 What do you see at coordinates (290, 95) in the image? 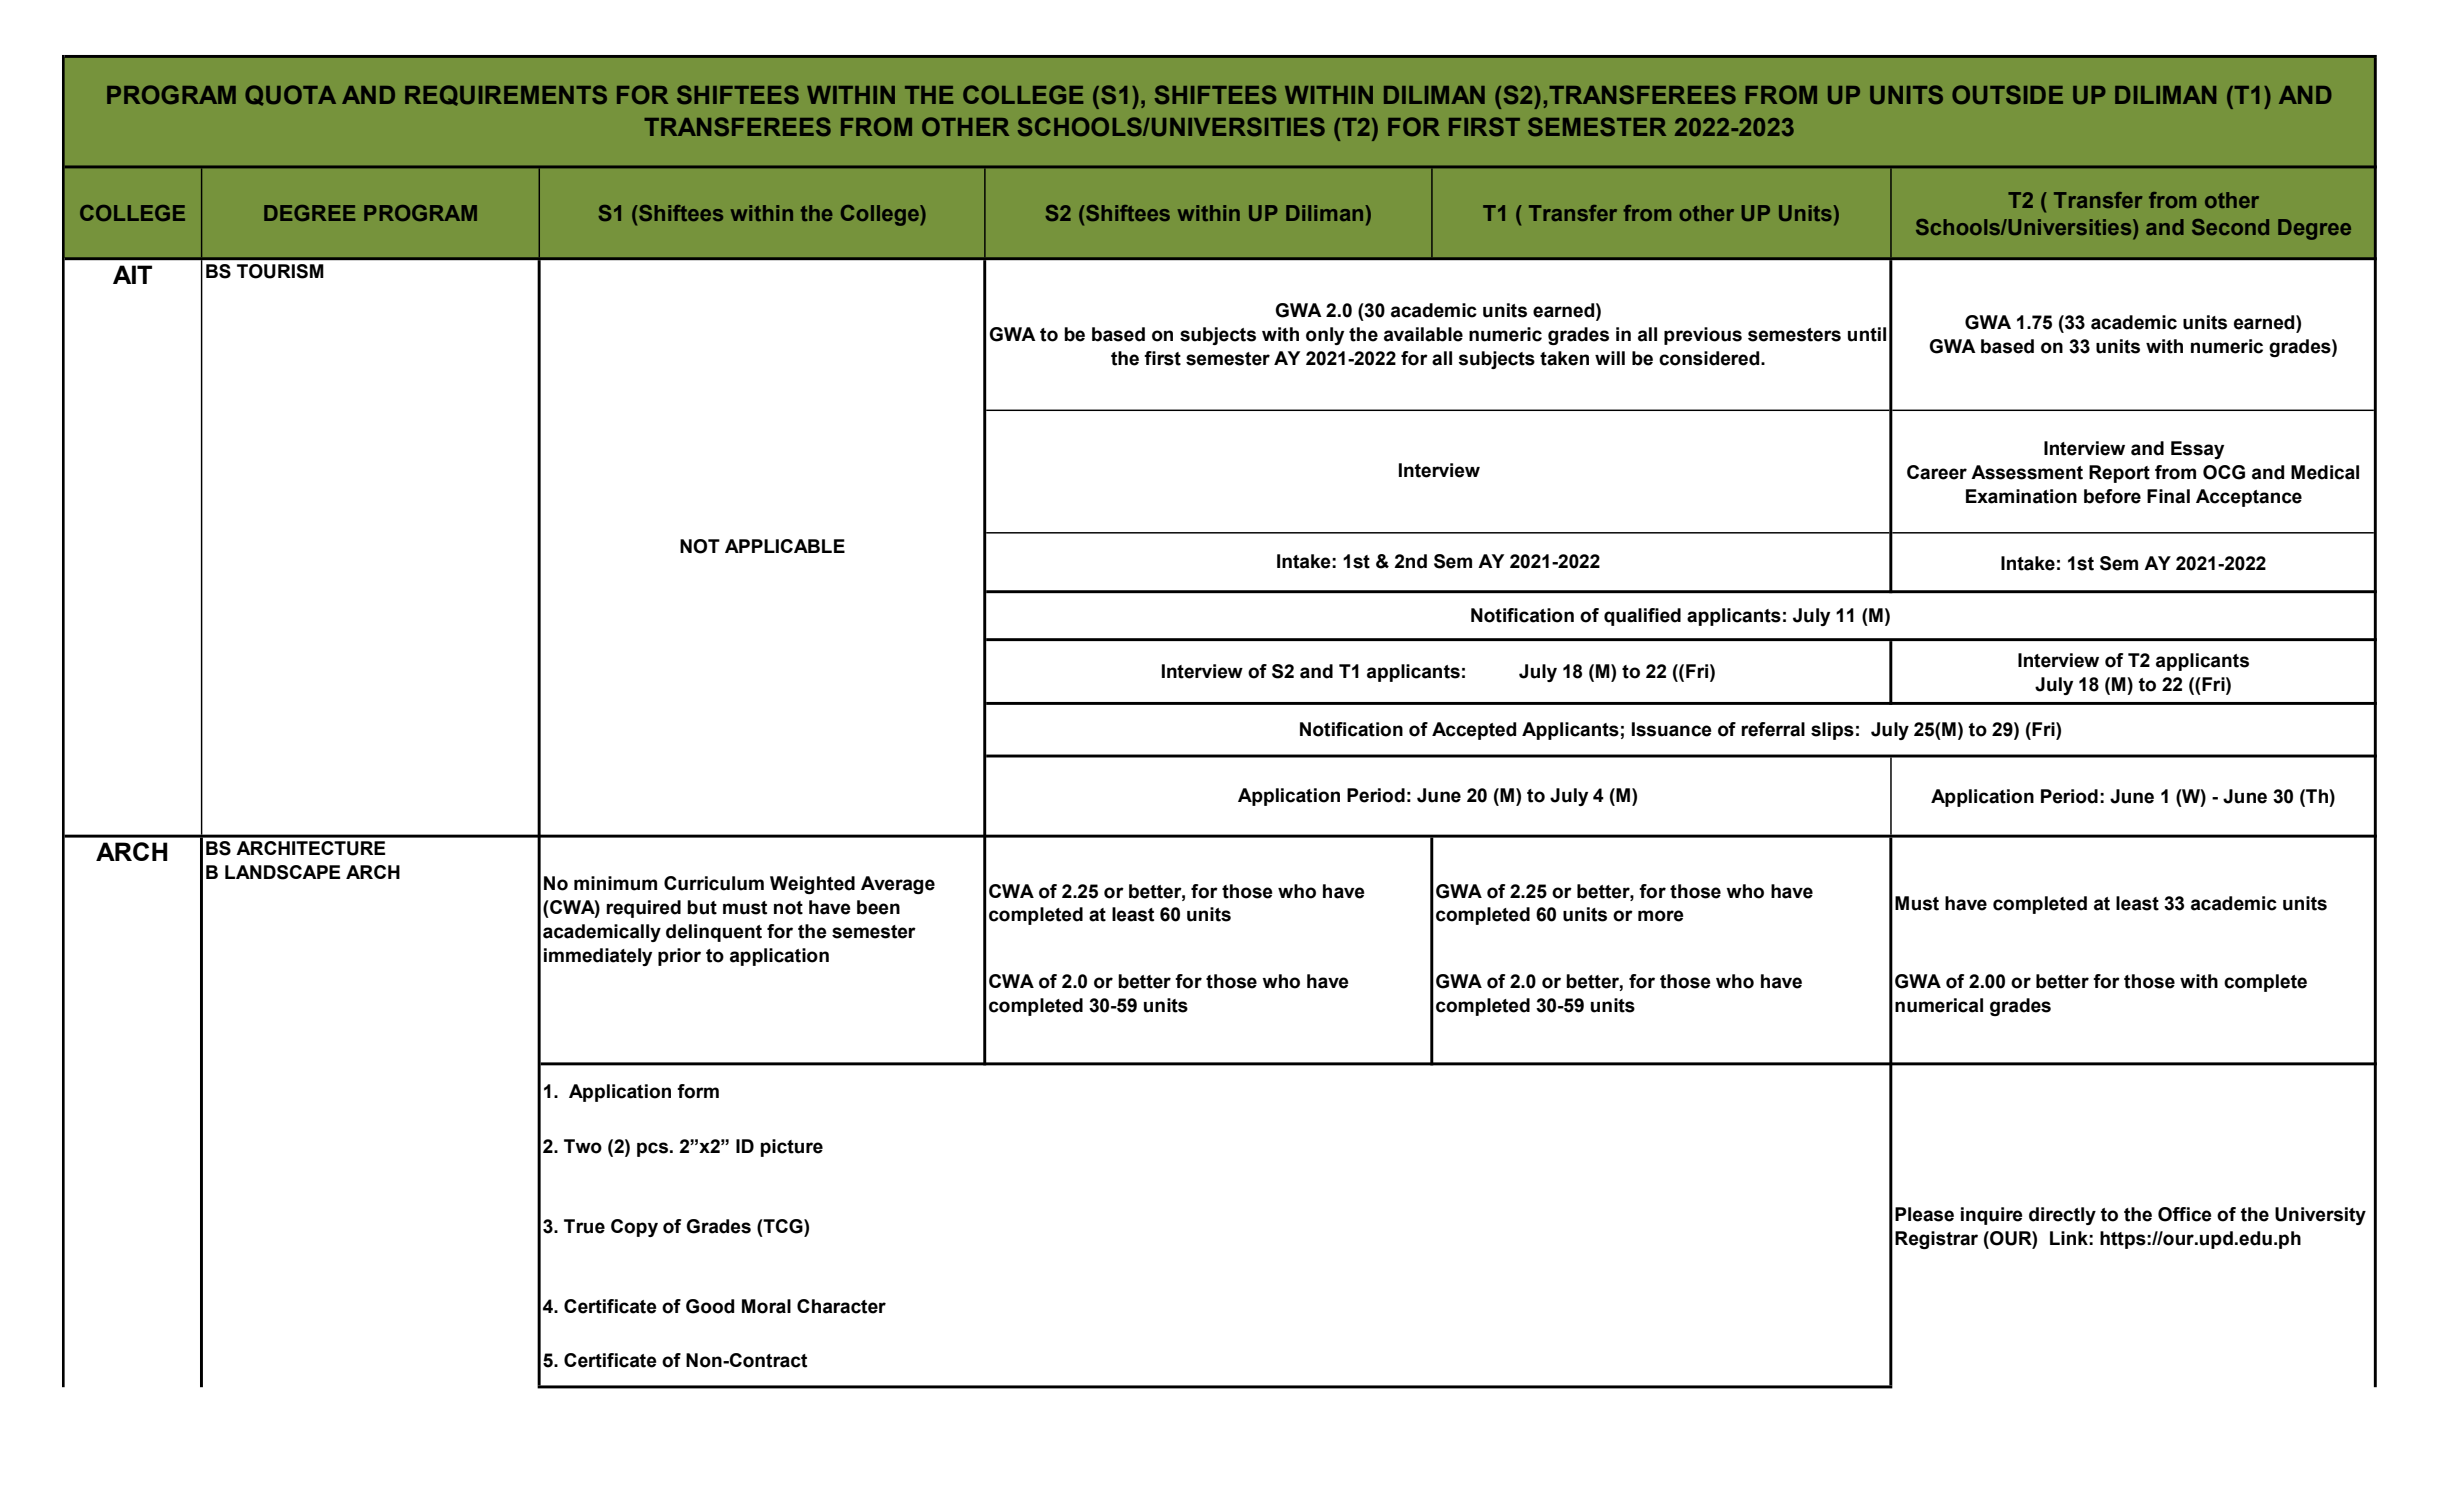
I see `QUOTA` at bounding box center [290, 95].
